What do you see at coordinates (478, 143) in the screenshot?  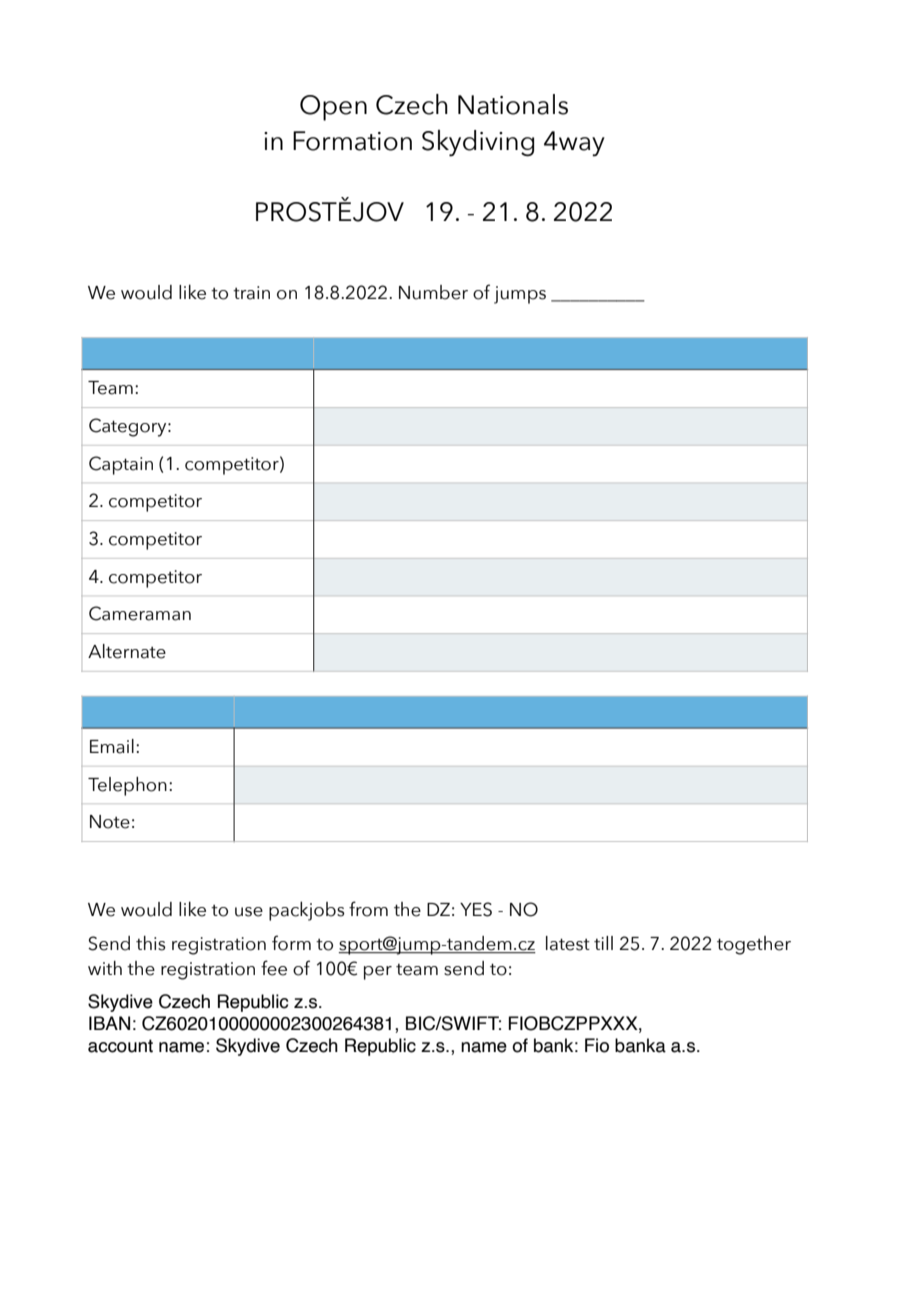 I see `Skydiving` at bounding box center [478, 143].
